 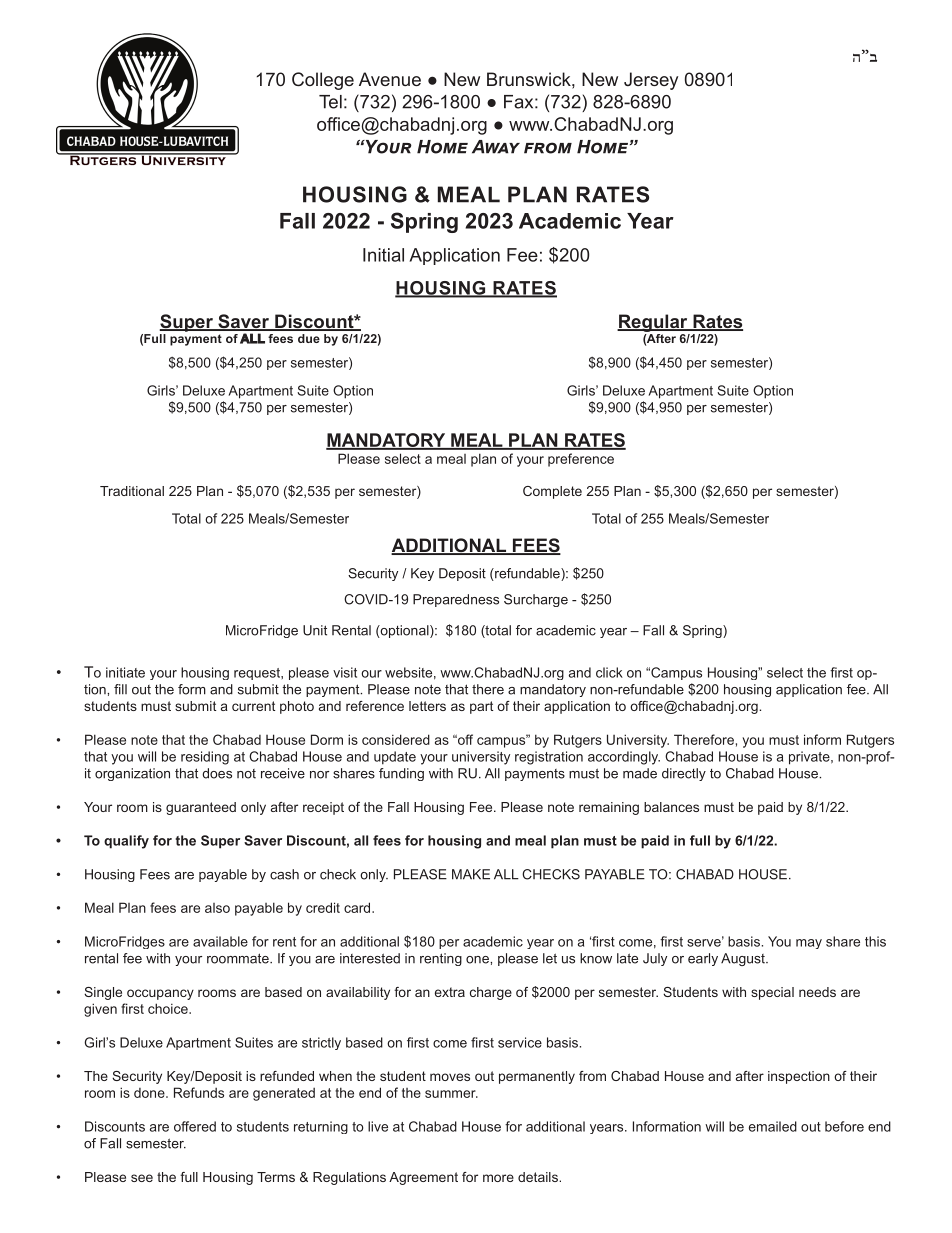 What do you see at coordinates (125, 672) in the image?
I see `initiate` at bounding box center [125, 672].
